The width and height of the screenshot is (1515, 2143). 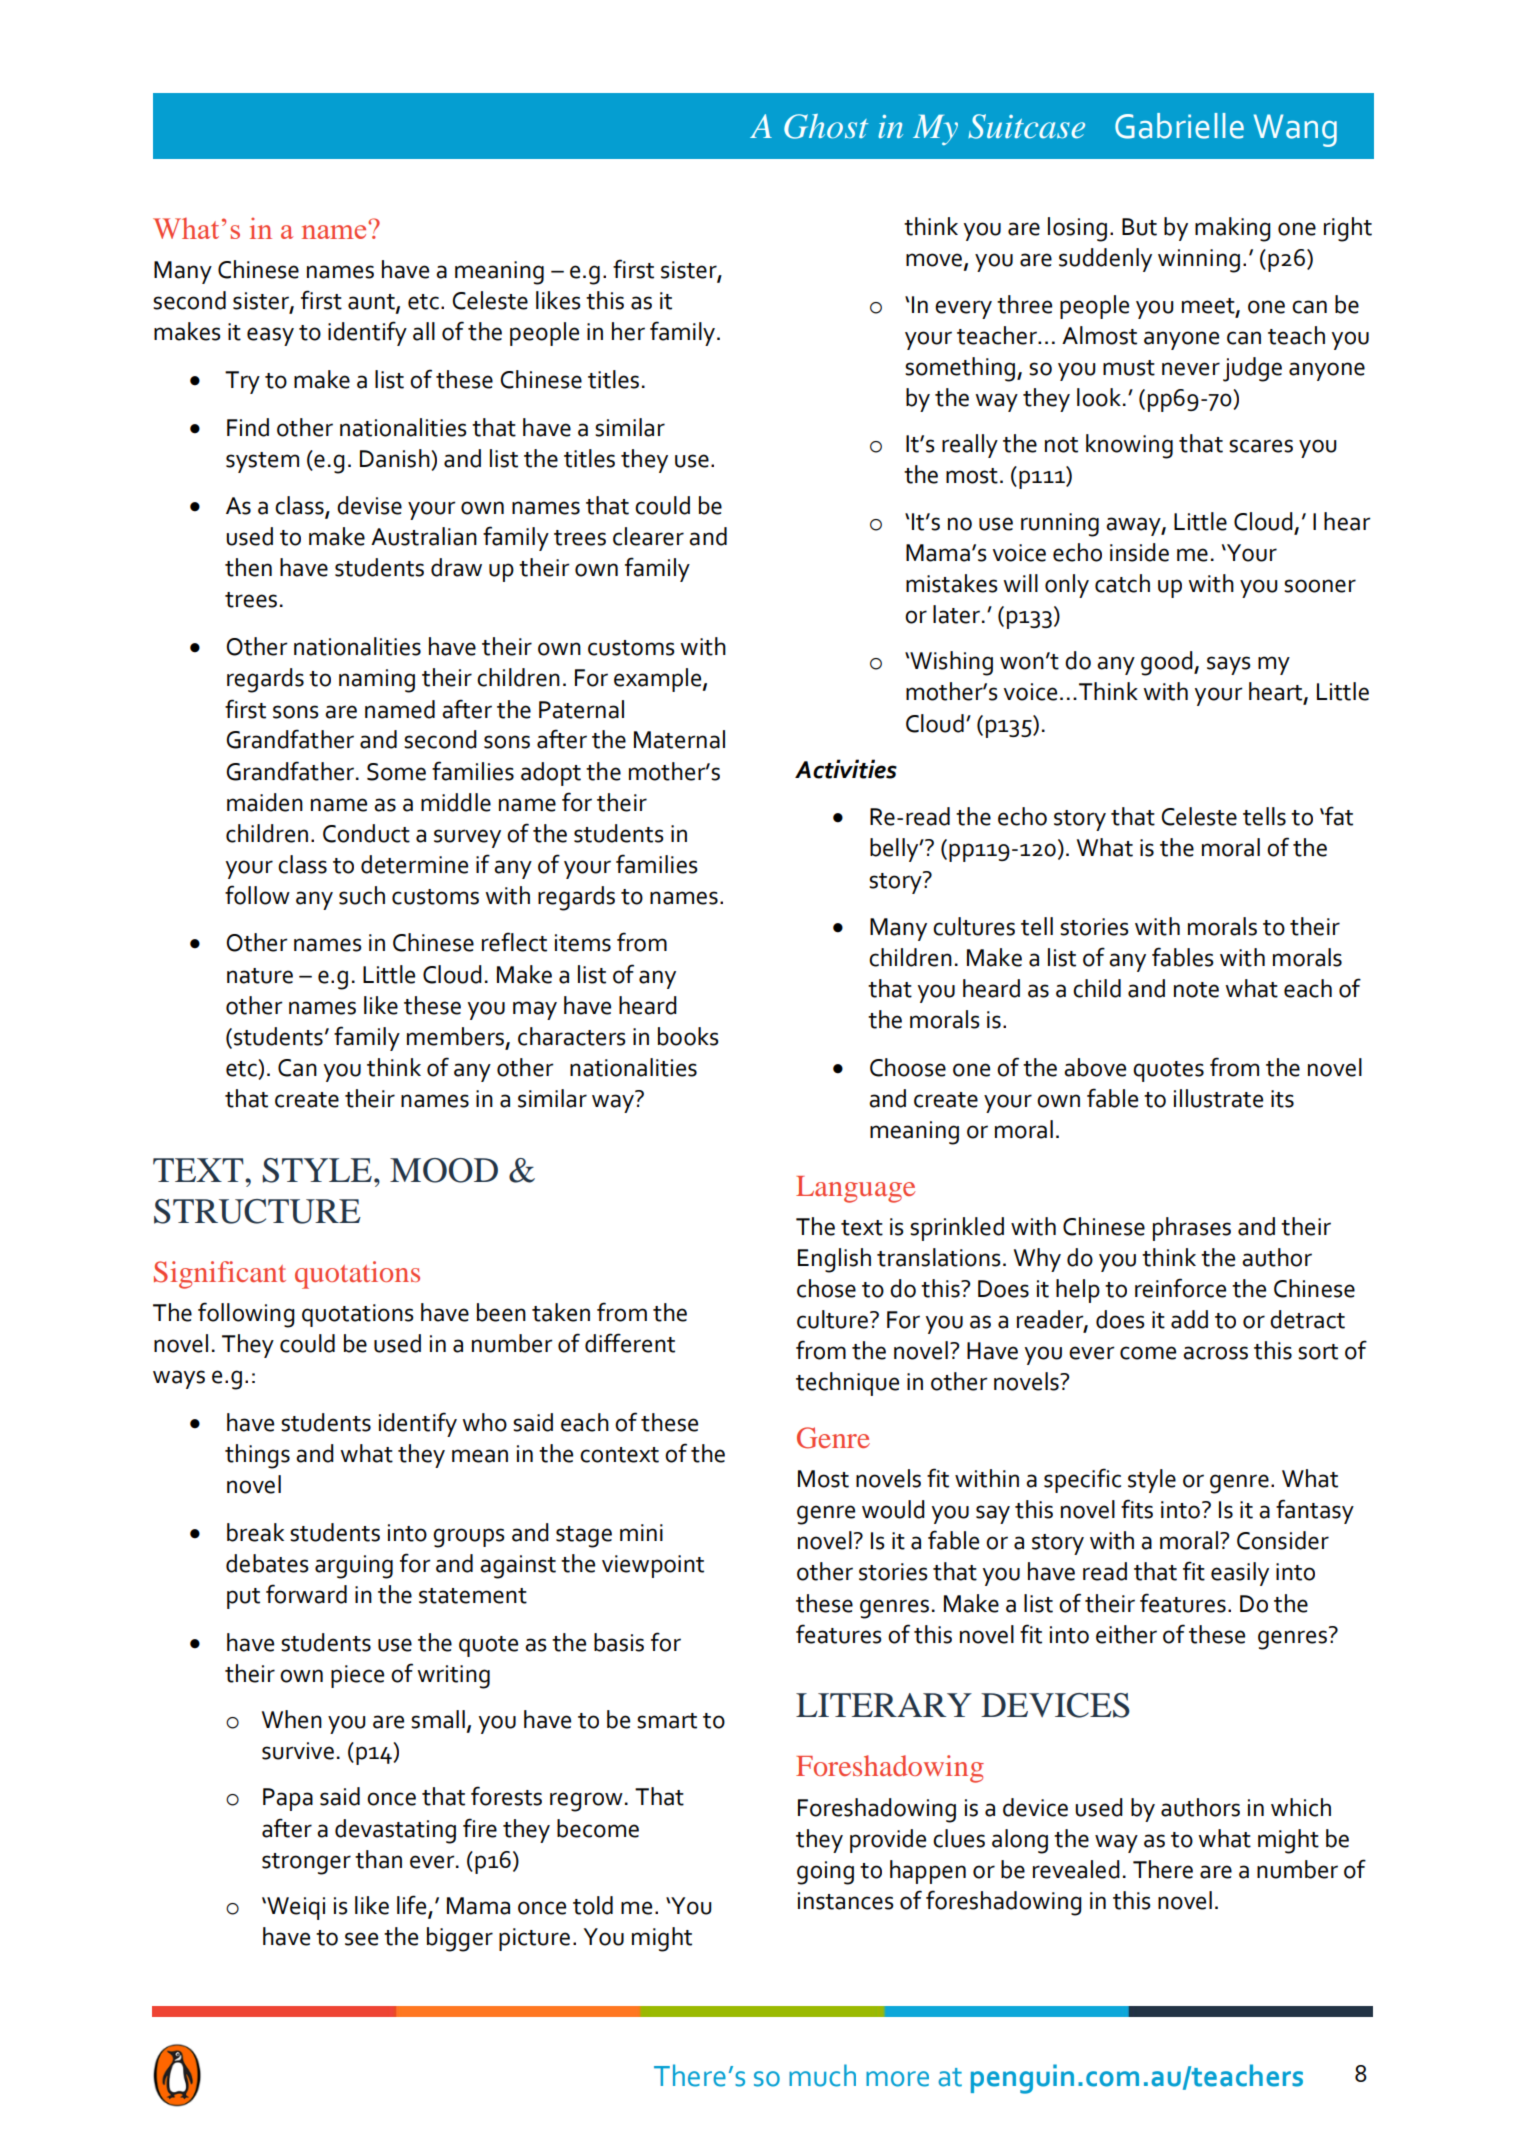 I want to click on clearer, so click(x=648, y=536).
